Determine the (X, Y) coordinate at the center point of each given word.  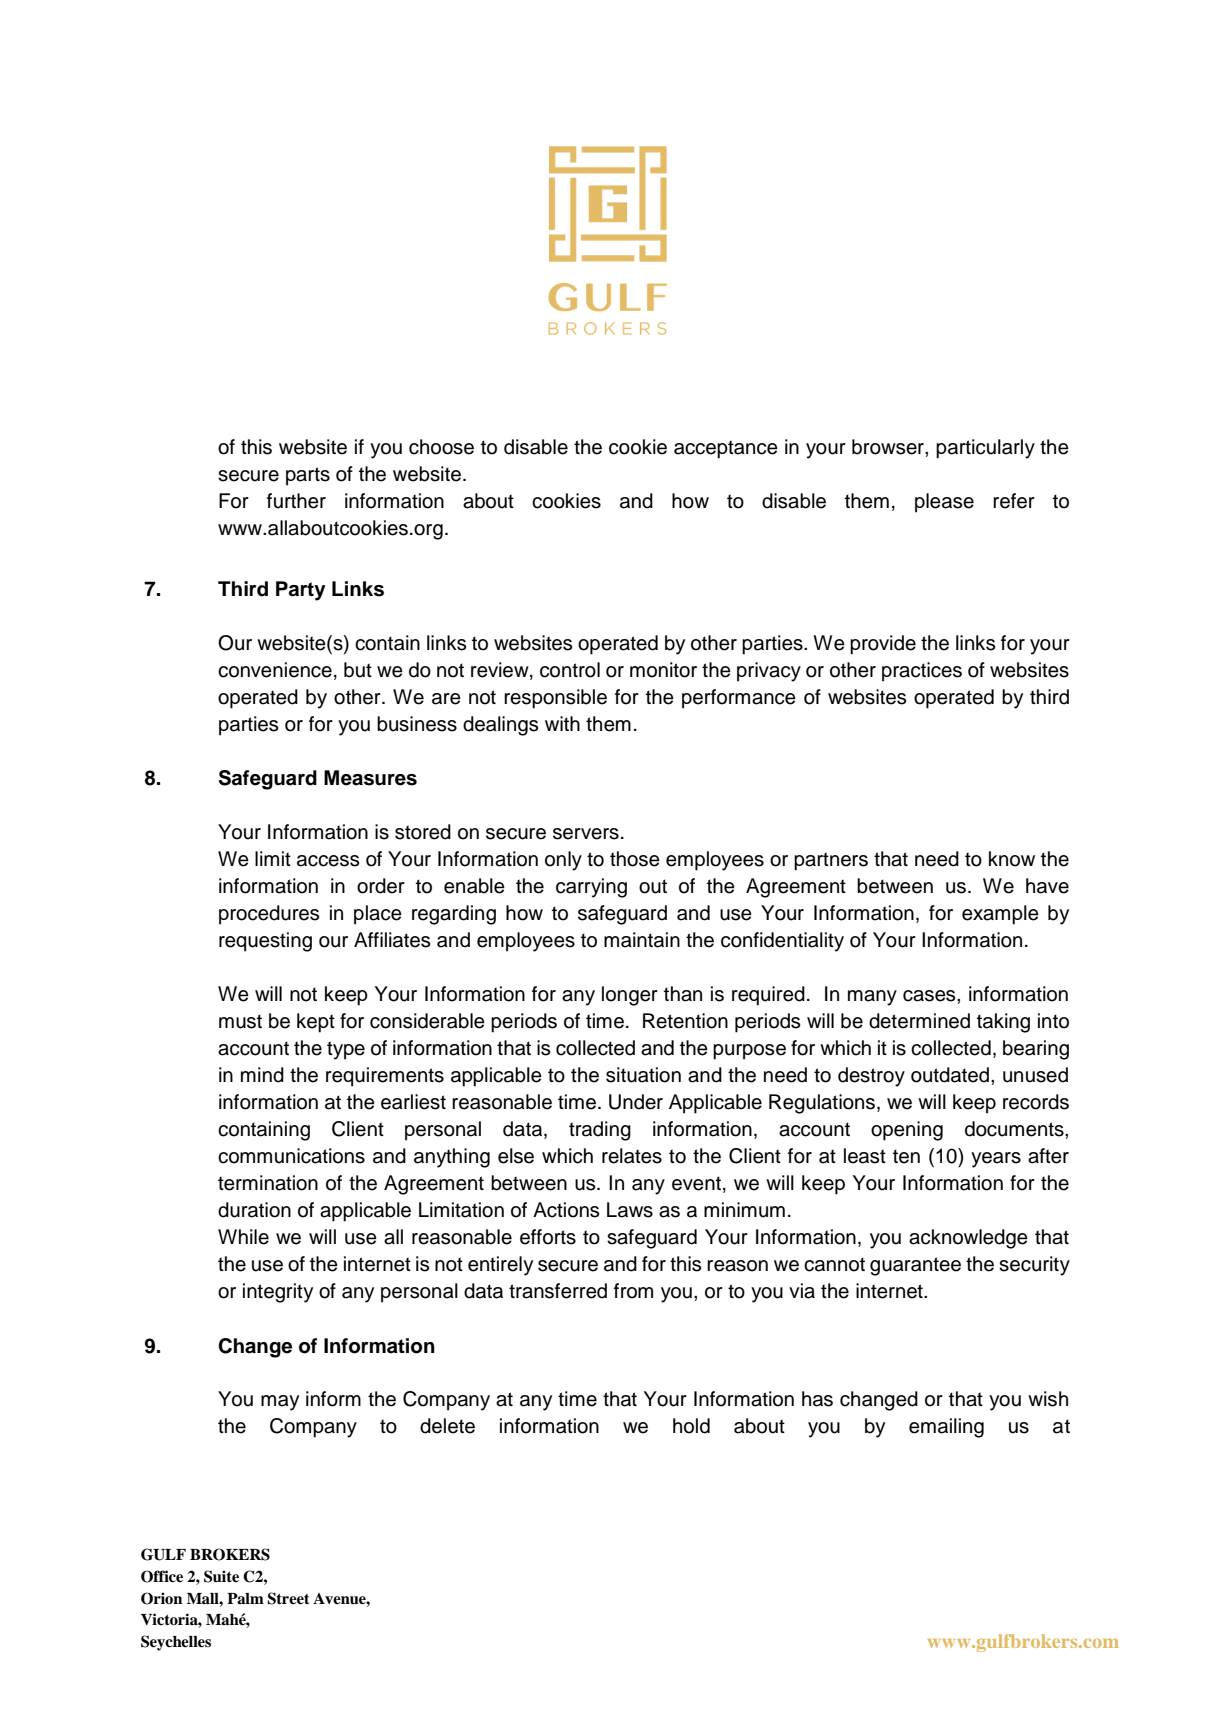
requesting (265, 942)
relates (632, 1156)
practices (922, 672)
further (296, 501)
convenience (275, 670)
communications (291, 1156)
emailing (946, 1428)
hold (691, 1426)
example (1000, 915)
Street (288, 1598)
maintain (642, 940)
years (996, 1160)
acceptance (726, 449)
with (562, 723)
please (944, 503)
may (280, 1403)
